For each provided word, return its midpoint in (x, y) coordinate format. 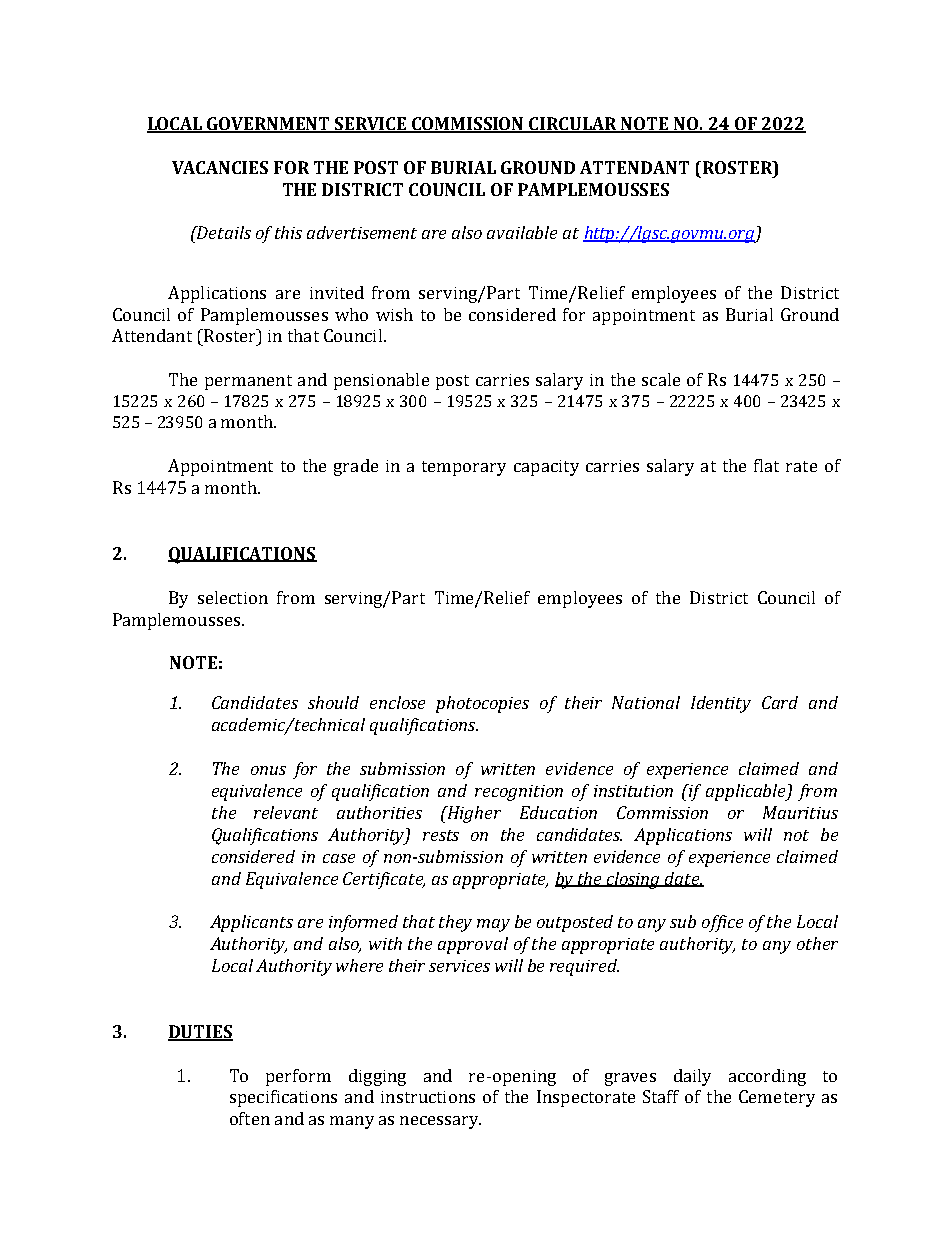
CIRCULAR (573, 124)
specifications (283, 1098)
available (522, 232)
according (767, 1077)
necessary (440, 1122)
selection (233, 597)
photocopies (482, 704)
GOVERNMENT (269, 124)
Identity (721, 704)
